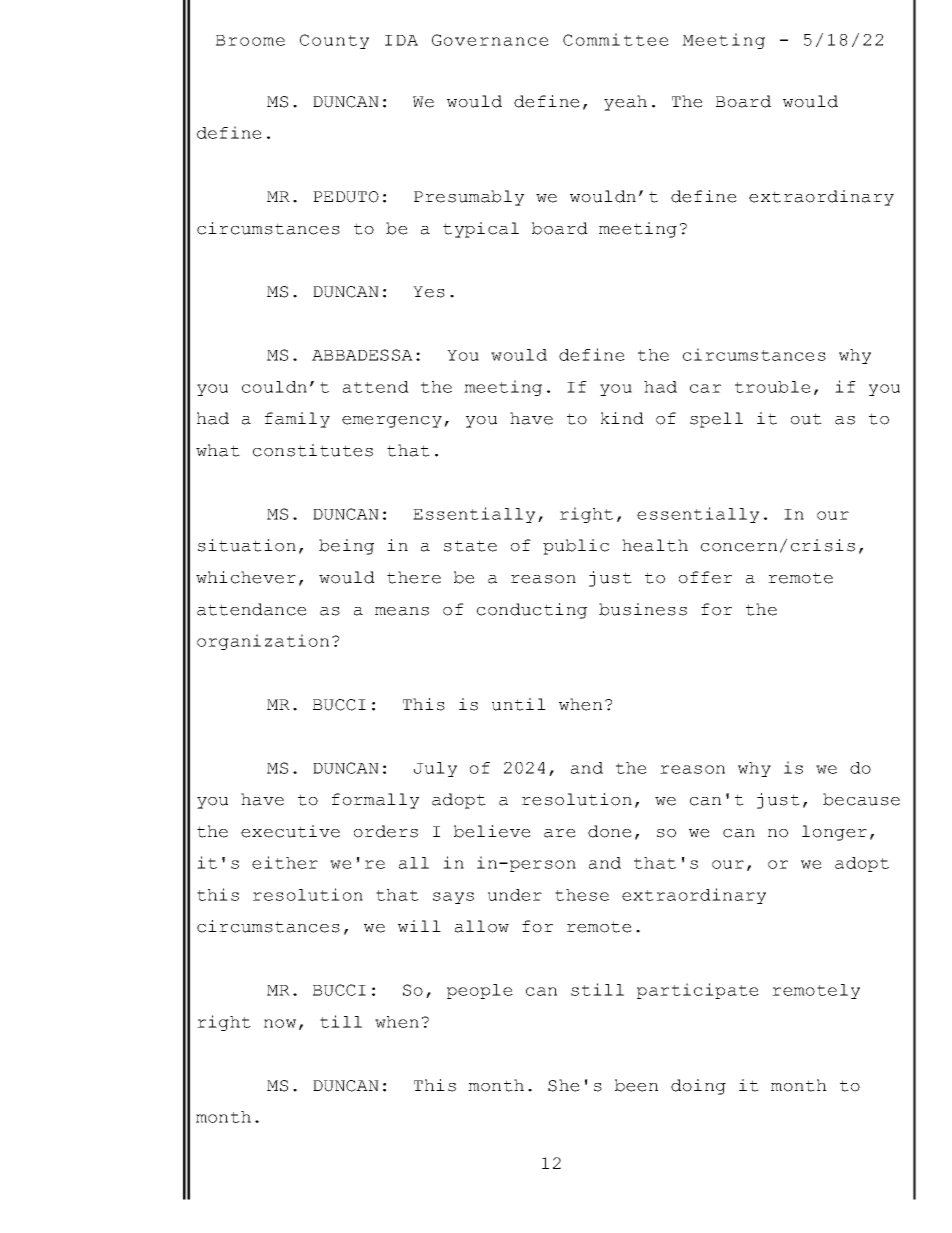 This screenshot has height=1233, width=952. I want to click on County, so click(334, 41).
